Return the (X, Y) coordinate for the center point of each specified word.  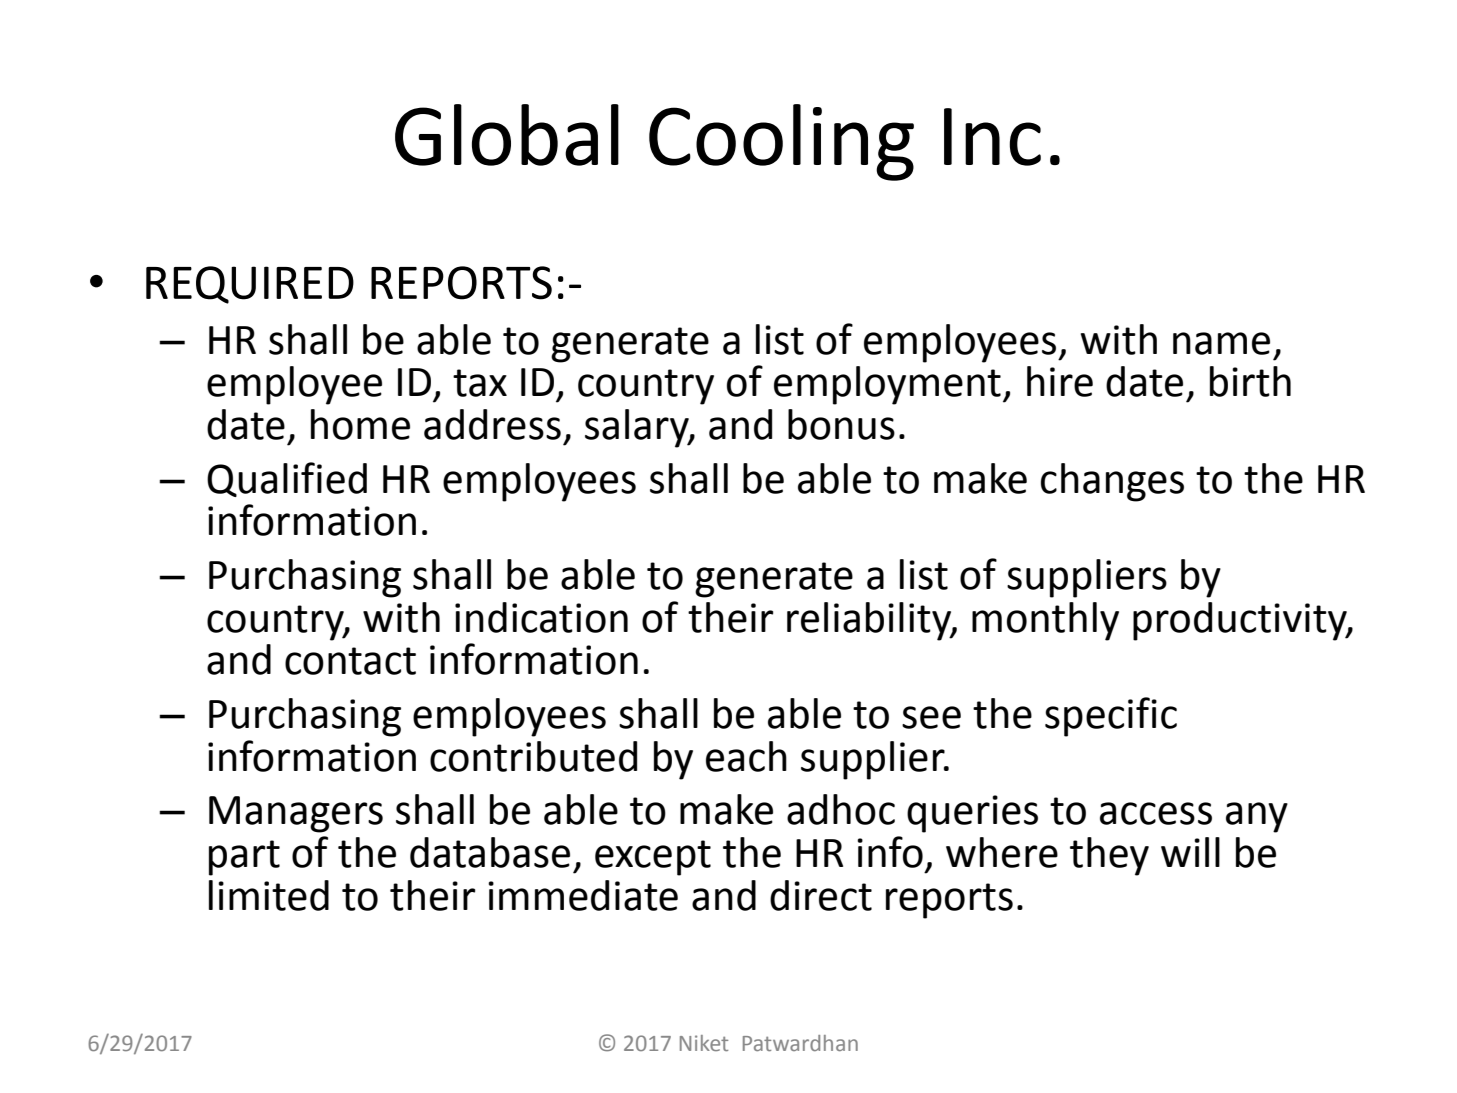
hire (1060, 381)
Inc (992, 137)
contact (350, 661)
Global (507, 135)
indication (541, 617)
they (1109, 856)
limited (269, 895)
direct (821, 895)
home (360, 424)
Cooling (781, 142)
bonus (841, 424)
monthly (1045, 621)
